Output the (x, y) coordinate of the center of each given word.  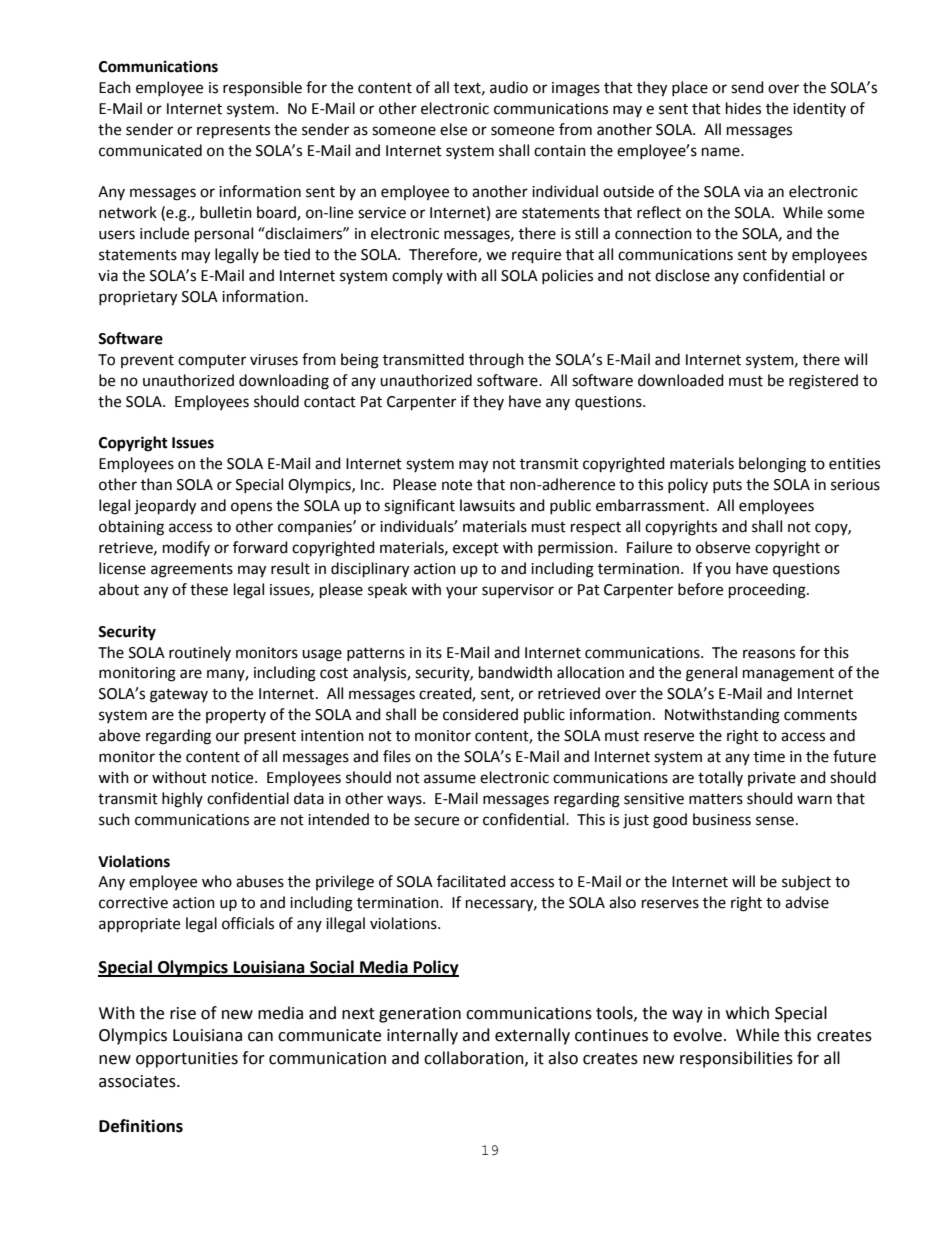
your (462, 592)
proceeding (768, 591)
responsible (262, 89)
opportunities (187, 1060)
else (453, 129)
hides (743, 108)
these (209, 589)
